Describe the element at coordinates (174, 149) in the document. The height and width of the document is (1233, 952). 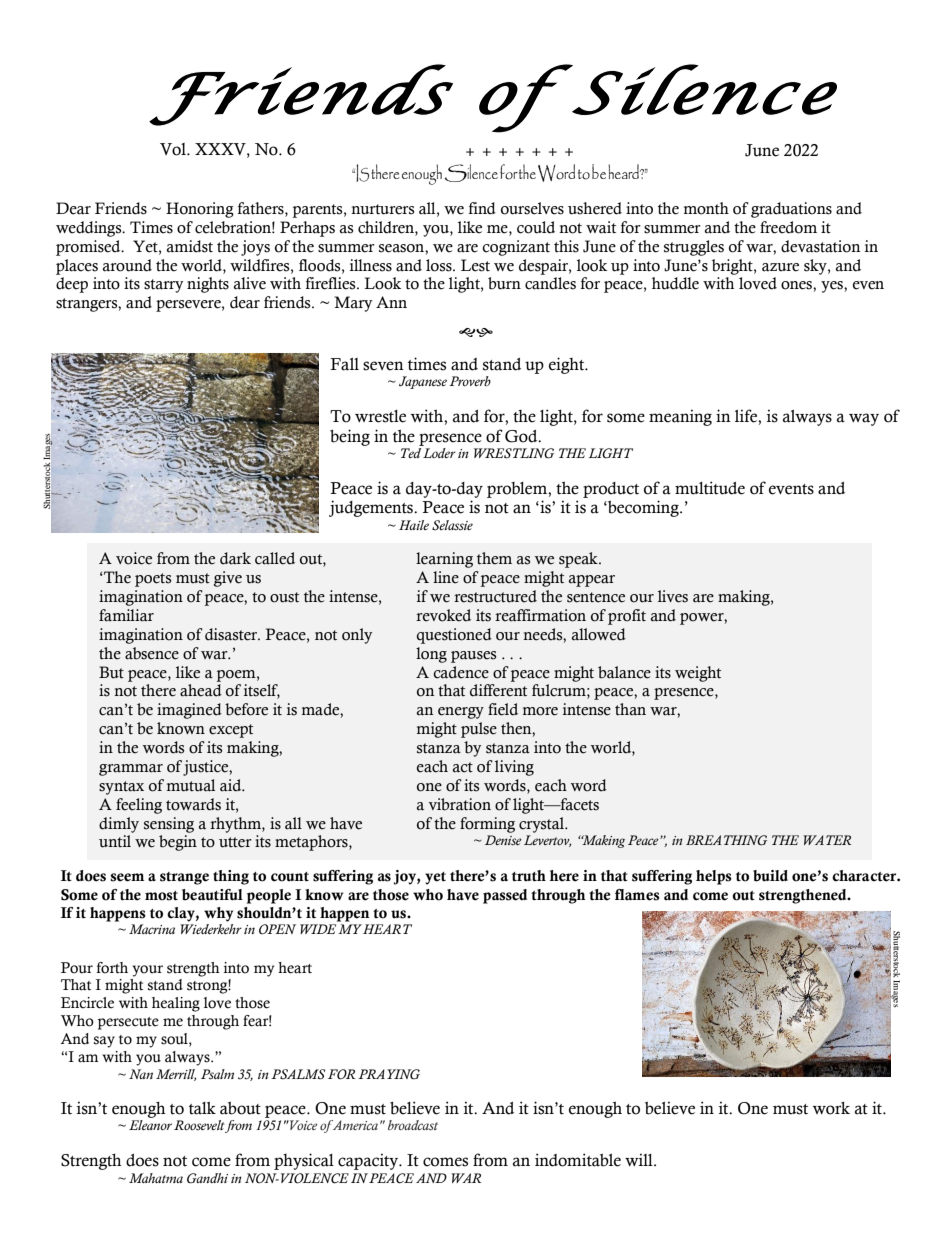
I see `Vol` at that location.
